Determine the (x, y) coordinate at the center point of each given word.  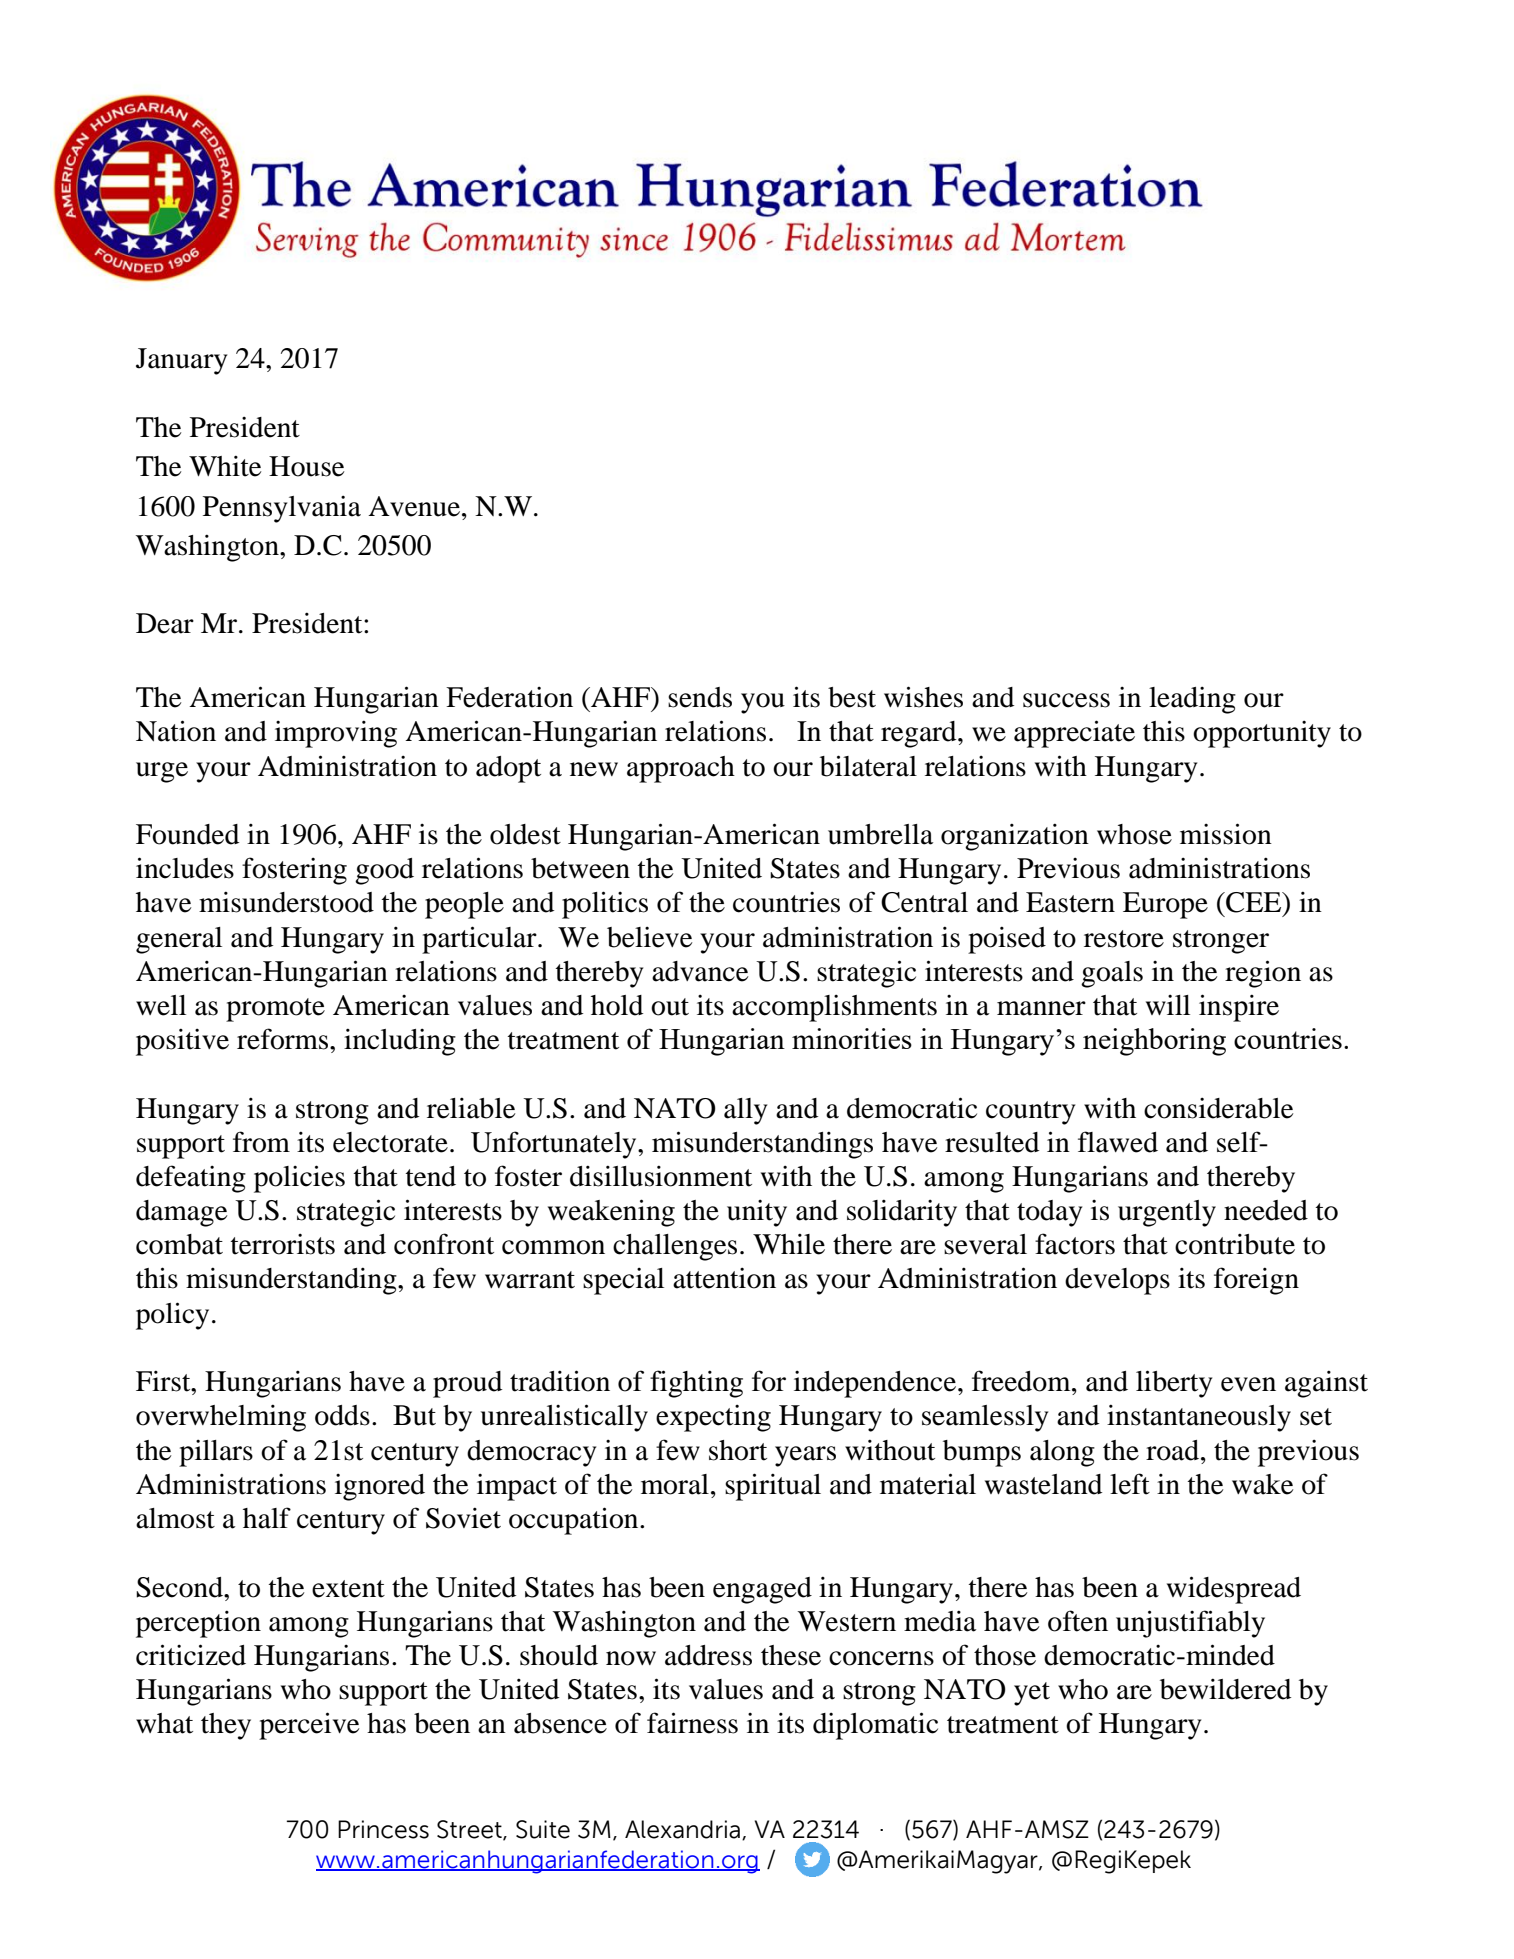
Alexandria (682, 1829)
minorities (852, 1038)
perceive (309, 1726)
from (261, 1142)
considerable (1218, 1108)
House (306, 466)
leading (1192, 700)
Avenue (415, 506)
